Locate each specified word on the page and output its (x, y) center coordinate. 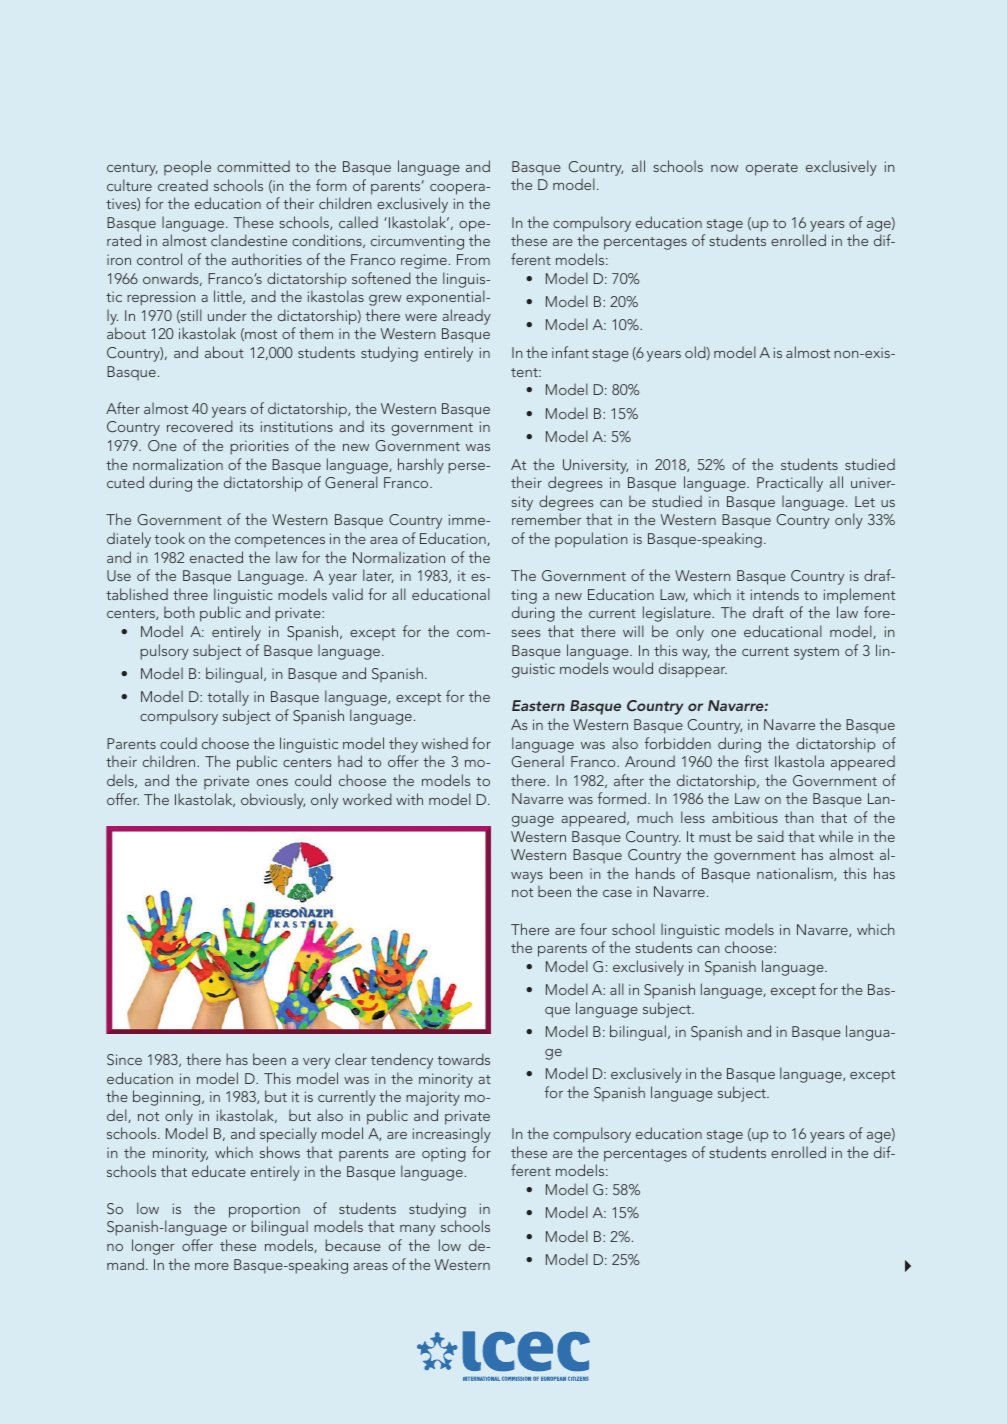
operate (772, 169)
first (756, 761)
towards (464, 1059)
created (183, 185)
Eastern (538, 705)
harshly (421, 466)
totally (228, 698)
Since (124, 1059)
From (473, 259)
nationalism (796, 874)
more (212, 1266)
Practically (790, 484)
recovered (200, 426)
